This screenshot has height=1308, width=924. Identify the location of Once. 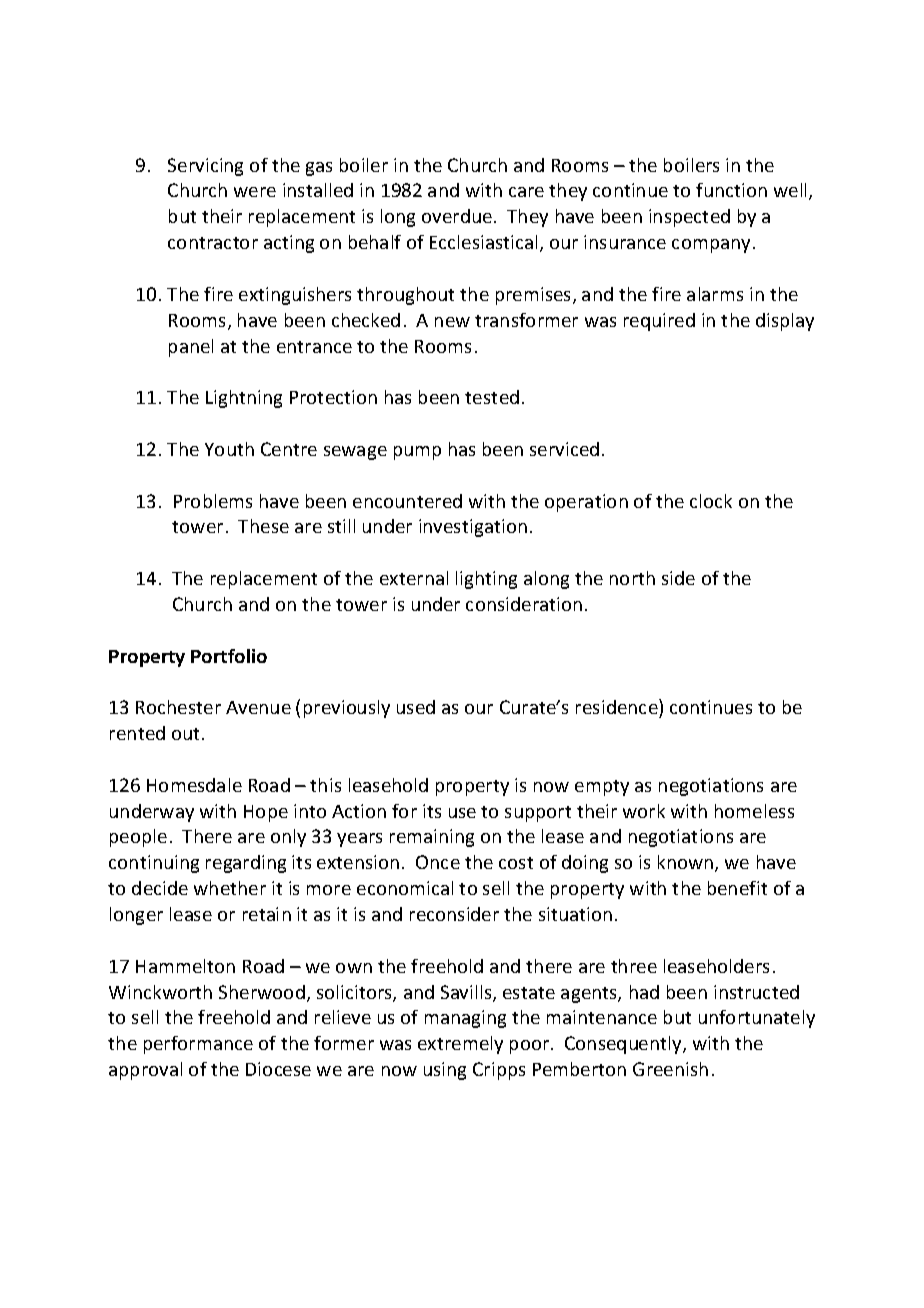
(438, 862).
